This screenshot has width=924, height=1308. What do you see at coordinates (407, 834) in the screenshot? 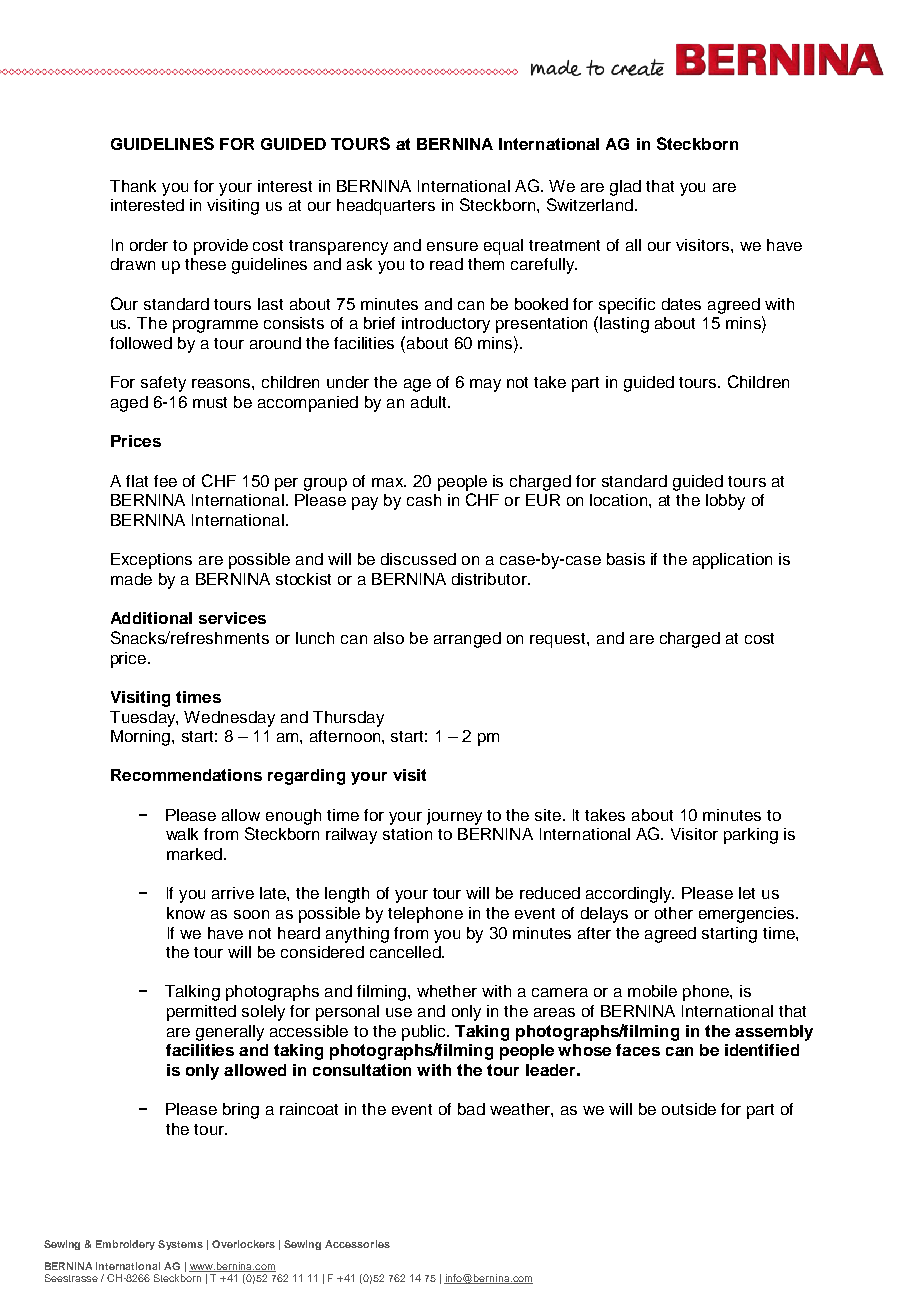
I see `station` at bounding box center [407, 834].
